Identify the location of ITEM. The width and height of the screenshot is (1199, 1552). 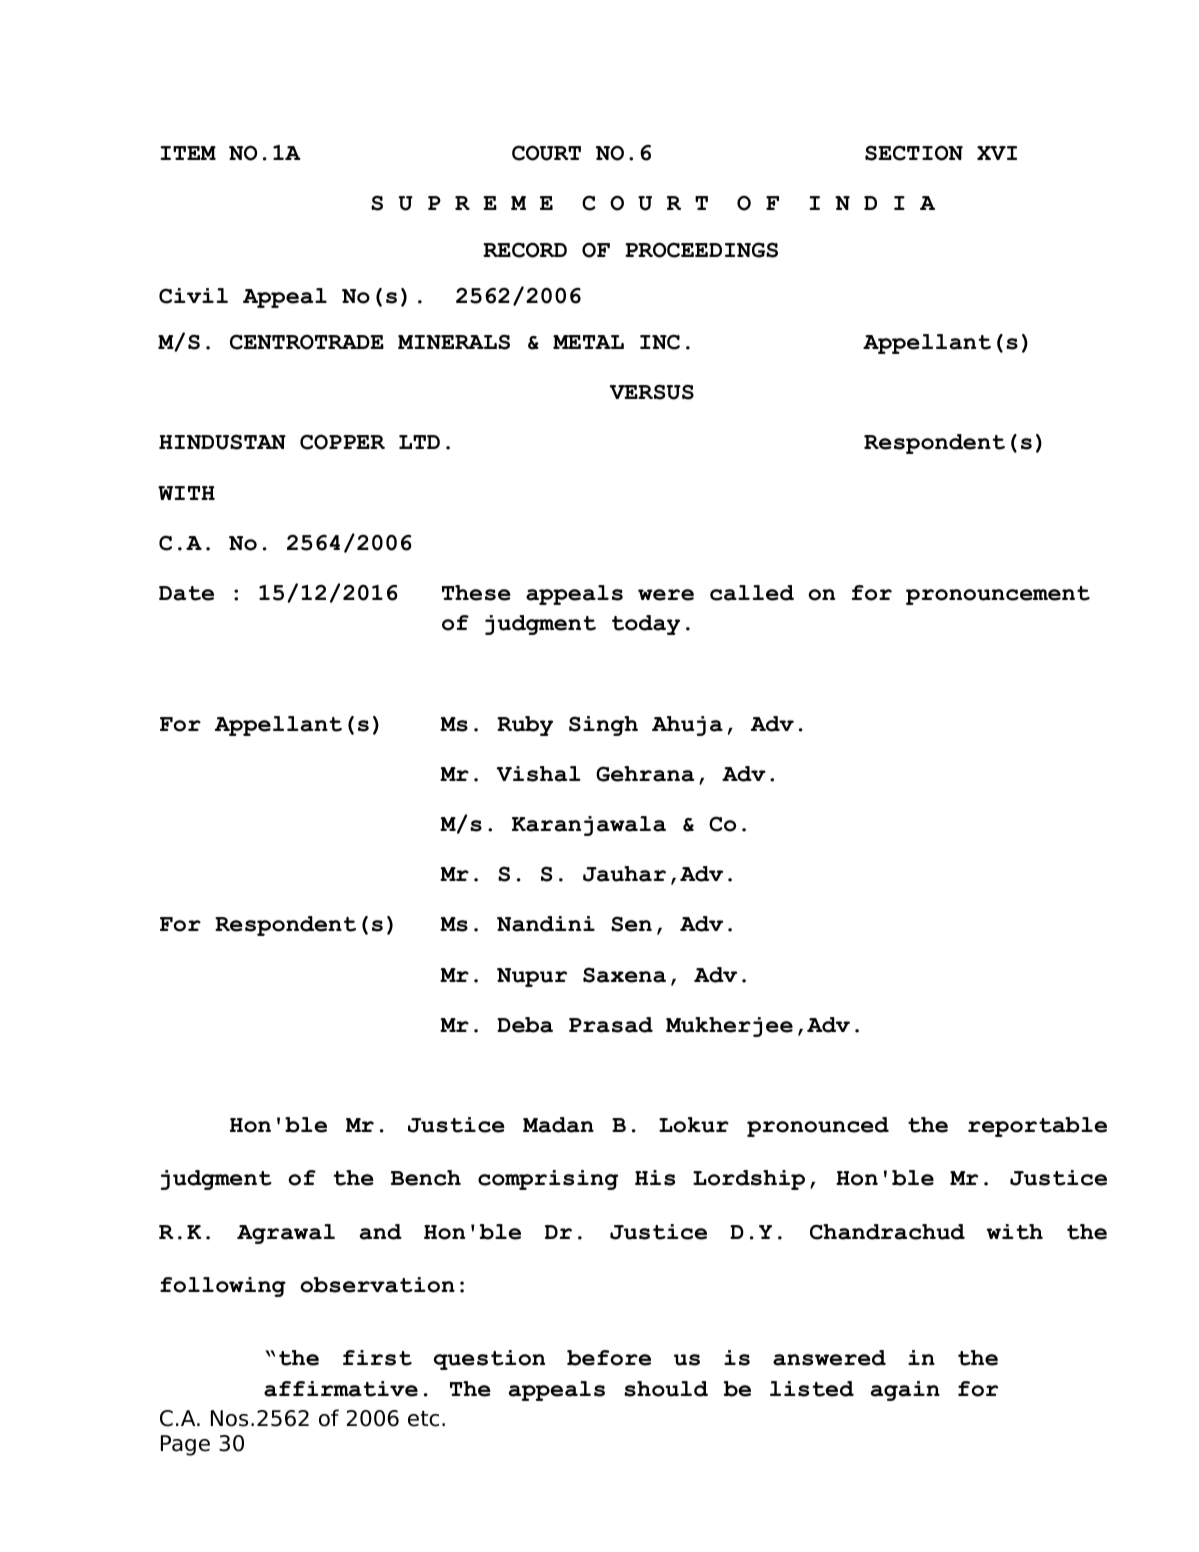
(188, 153).
